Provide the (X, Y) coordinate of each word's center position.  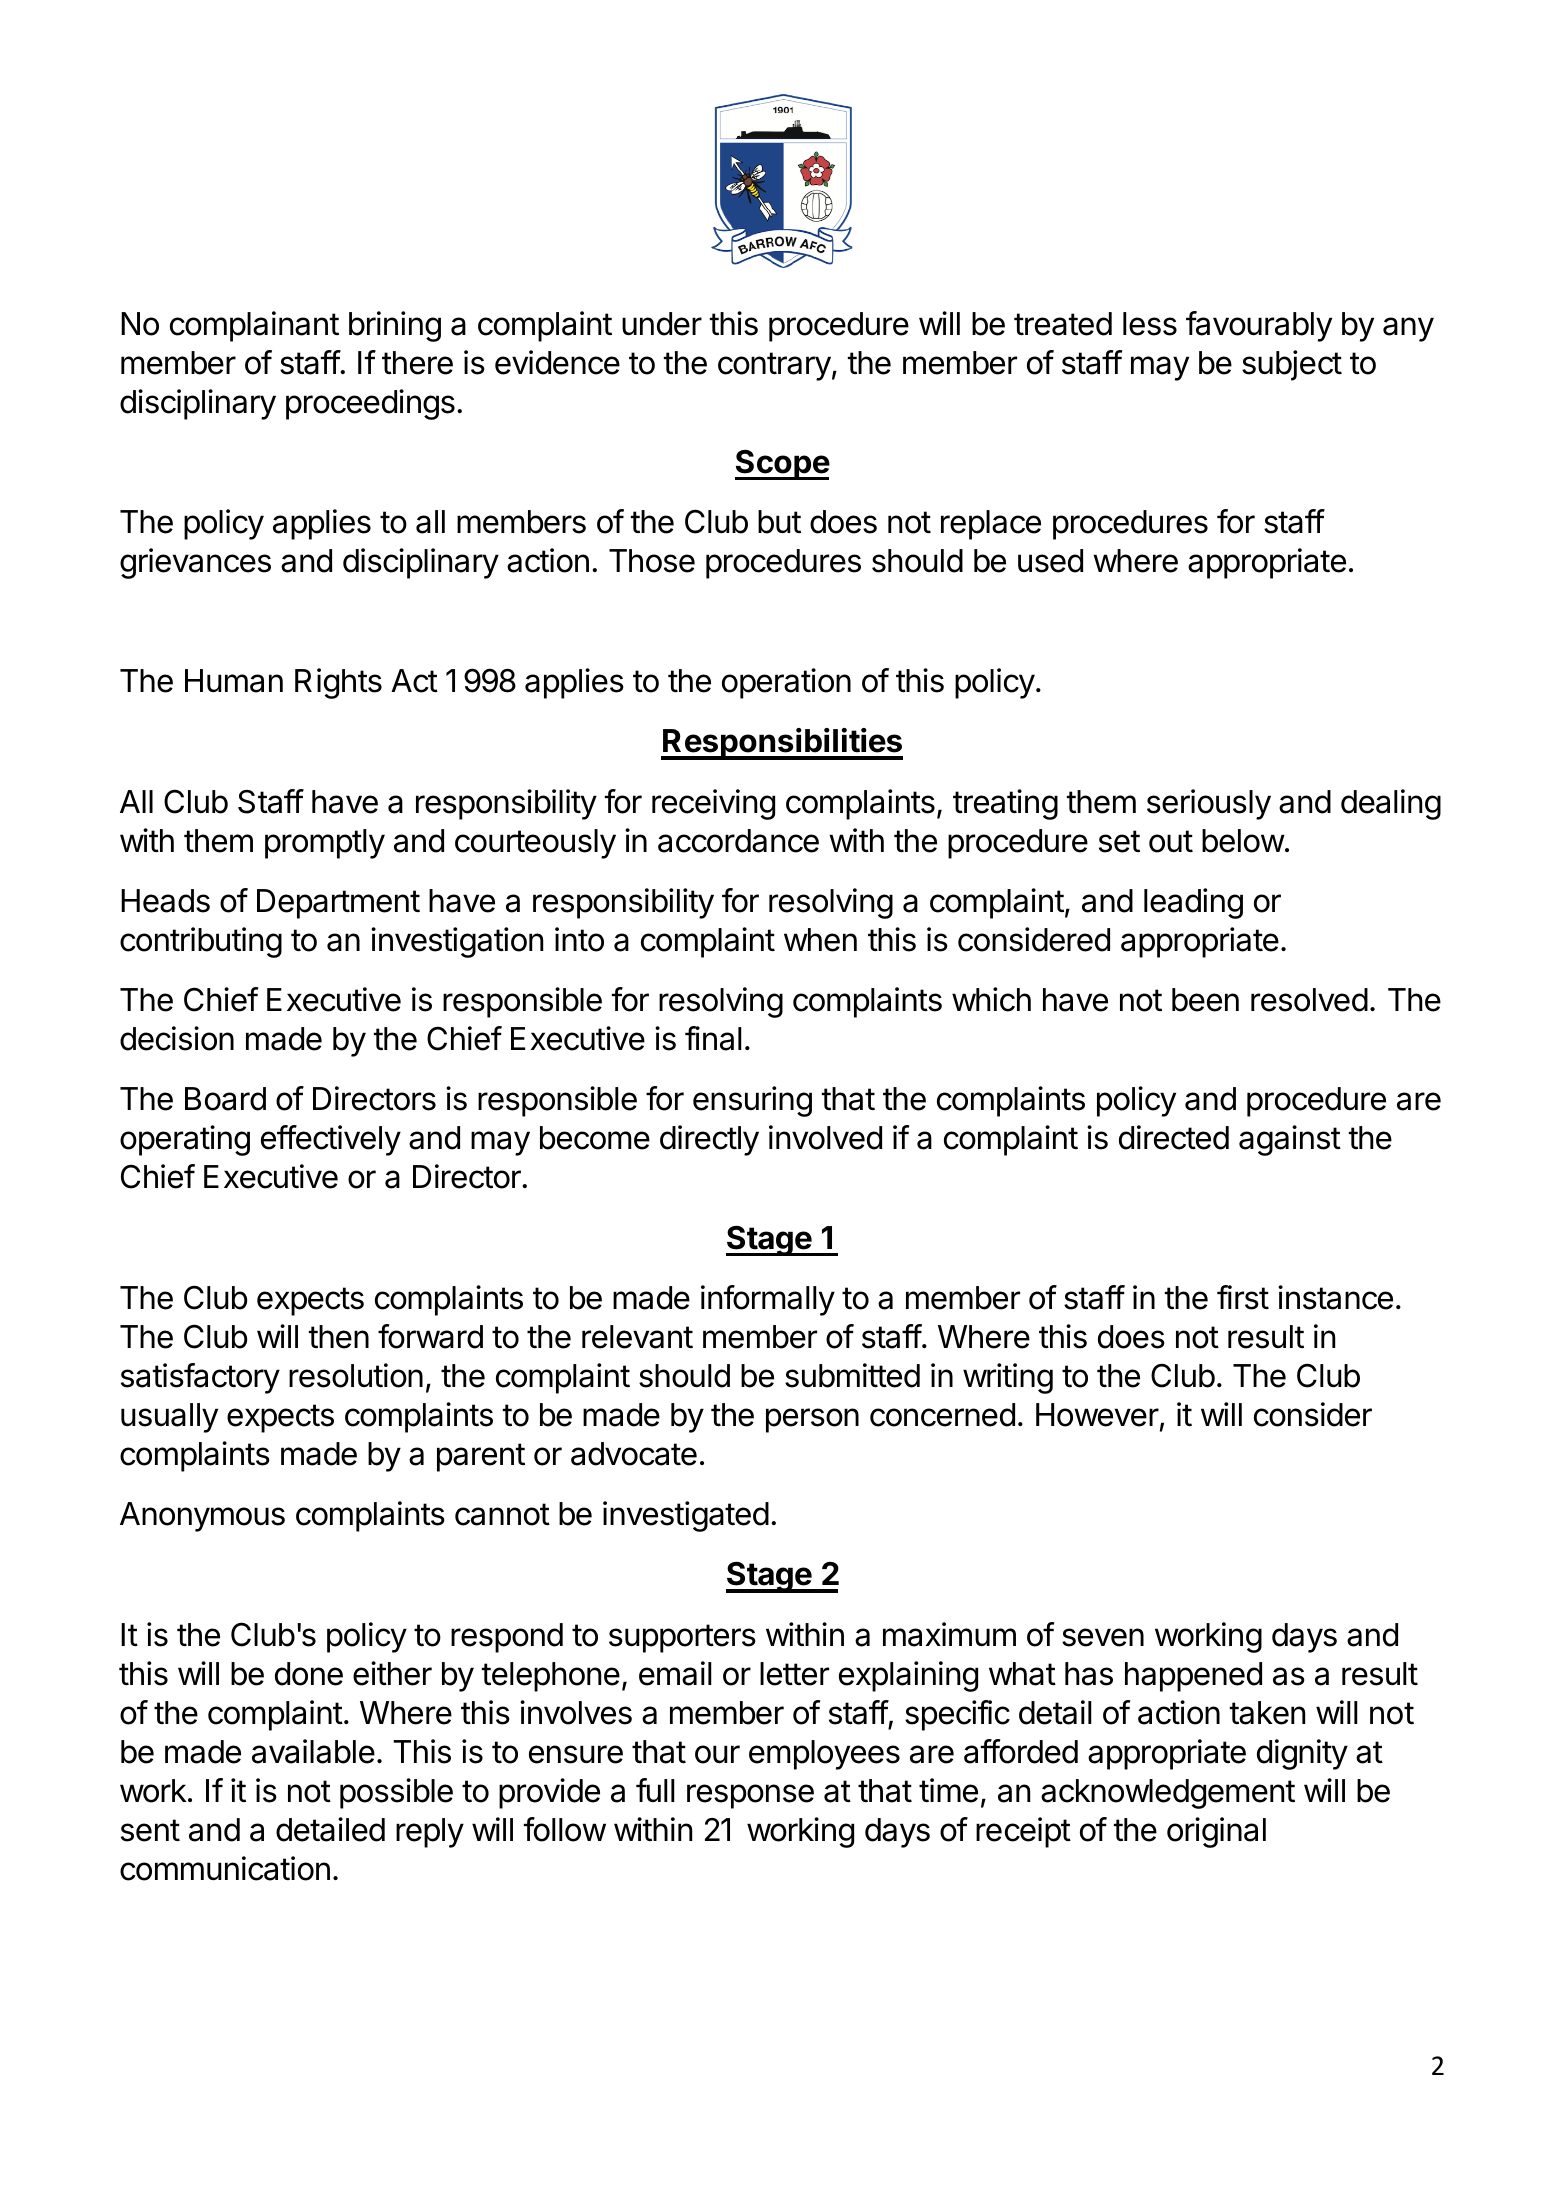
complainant (254, 326)
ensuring (752, 1101)
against (1290, 1140)
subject (1292, 365)
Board (225, 1099)
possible (396, 1793)
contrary (774, 366)
